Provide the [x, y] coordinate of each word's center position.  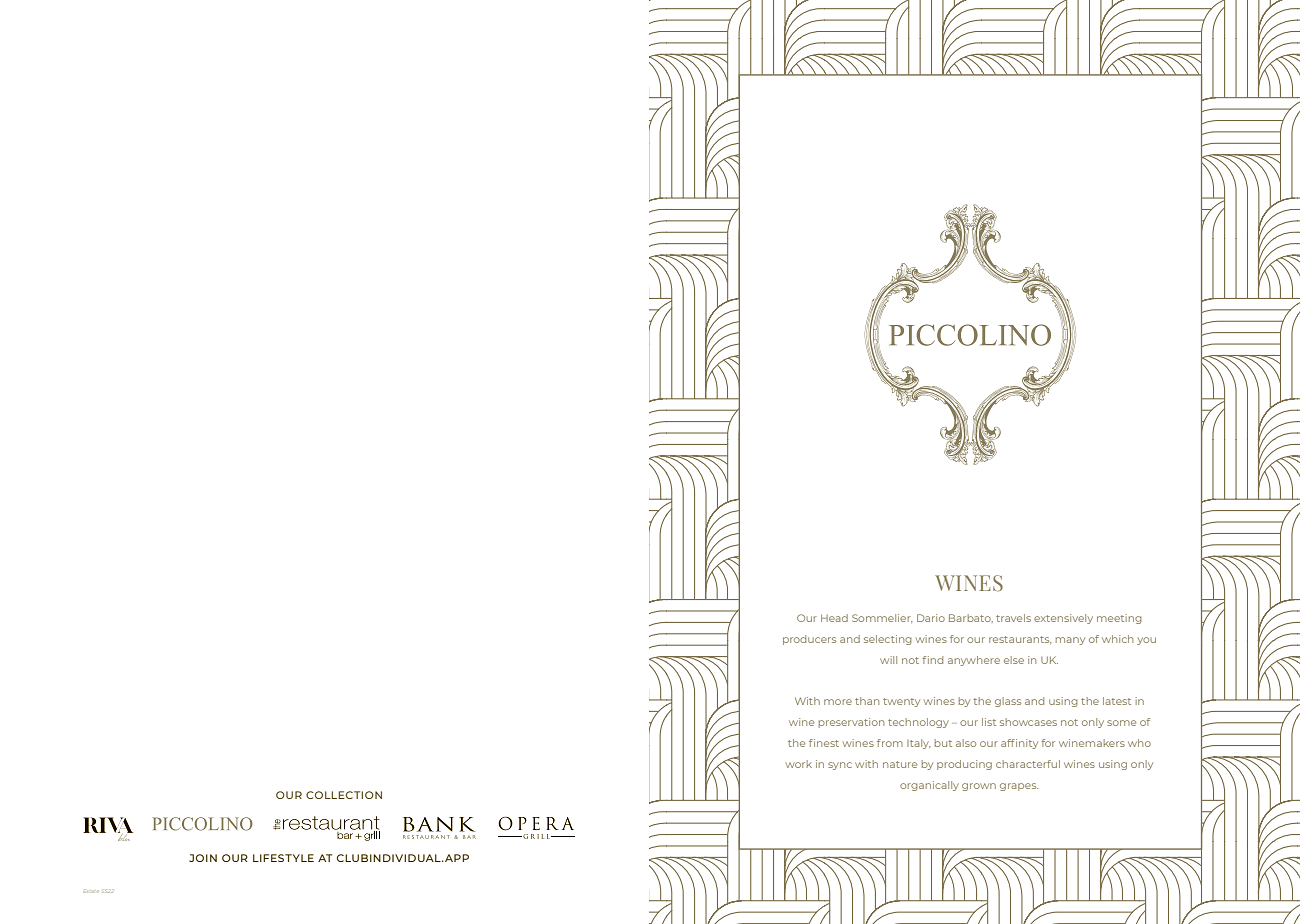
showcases [1028, 722]
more [838, 702]
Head [834, 618]
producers [809, 640]
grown [979, 787]
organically [929, 786]
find [932, 660]
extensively [1063, 619]
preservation [851, 723]
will [888, 660]
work [799, 764]
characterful [1028, 764]
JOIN [203, 858]
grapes [1019, 787]
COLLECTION [344, 795]
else [1014, 660]
